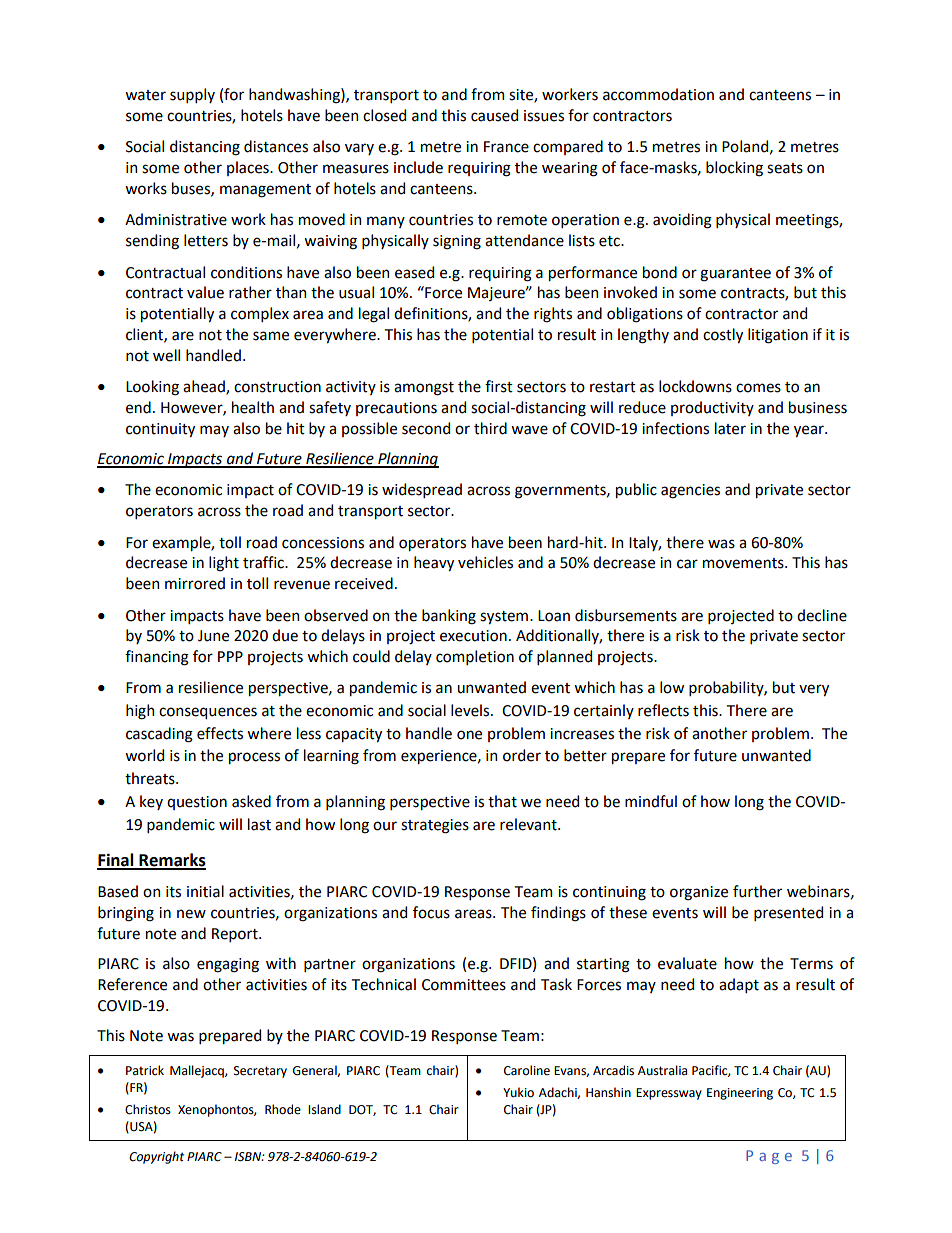  Describe the element at coordinates (734, 169) in the image. I see `blocking` at that location.
